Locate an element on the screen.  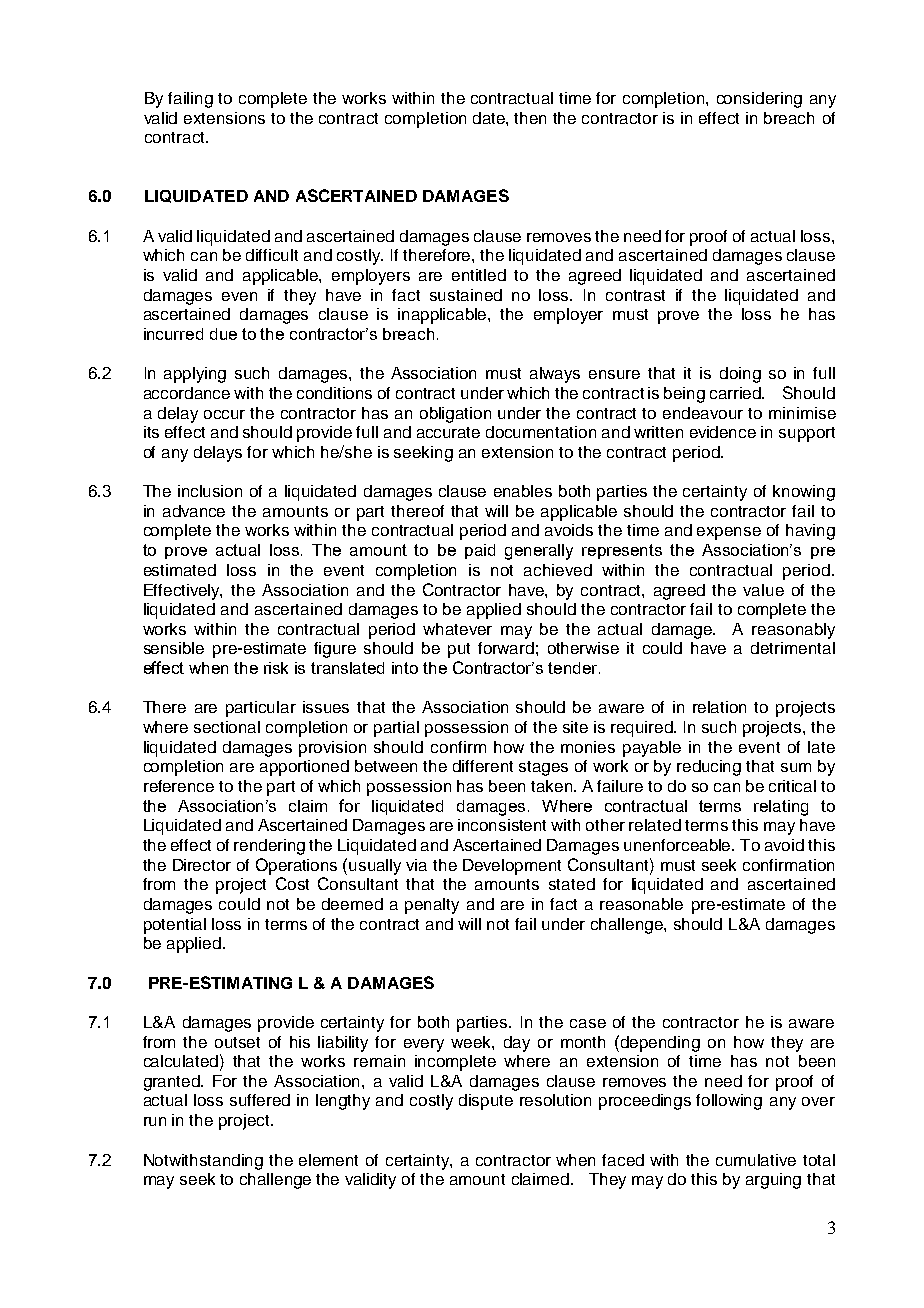
dispute is located at coordinates (486, 1102).
